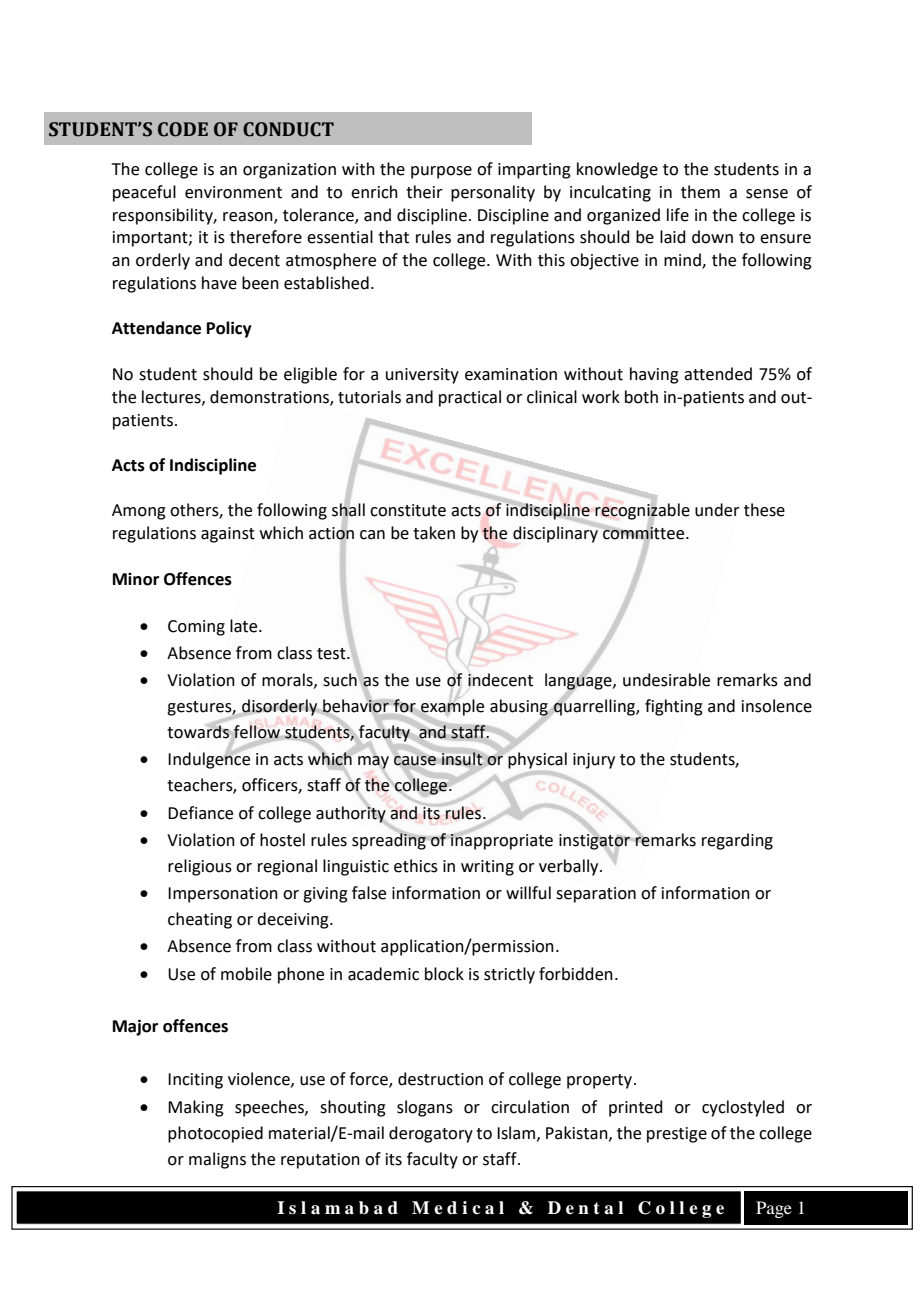  What do you see at coordinates (462, 759) in the screenshot?
I see `insult` at bounding box center [462, 759].
